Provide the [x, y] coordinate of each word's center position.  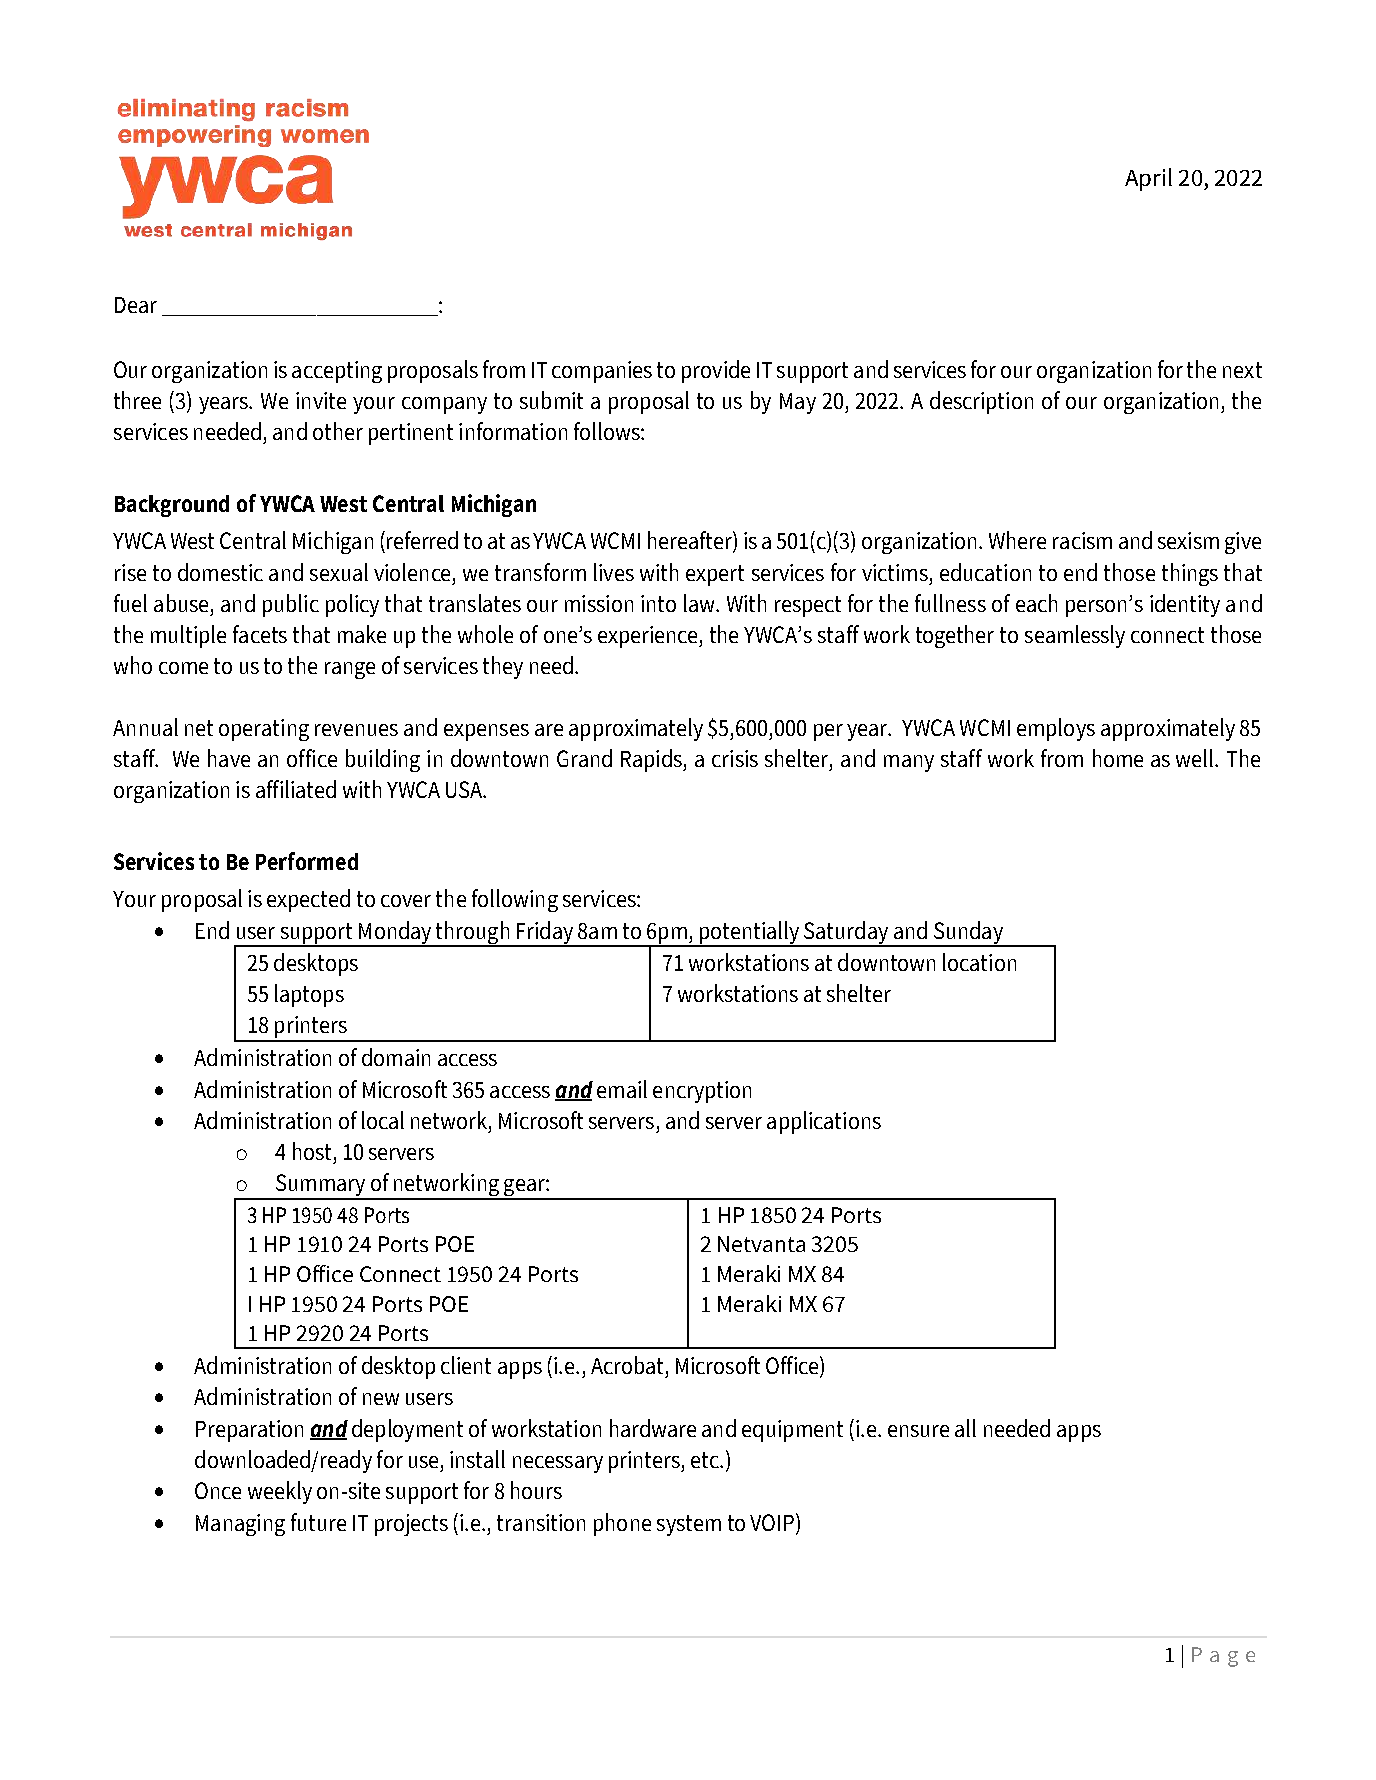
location [979, 962]
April [1148, 179]
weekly [280, 1492]
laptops [309, 995]
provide [716, 371]
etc [706, 1460]
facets [260, 634]
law [700, 603]
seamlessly [1075, 636]
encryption [702, 1092]
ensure [918, 1431]
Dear [136, 305]
